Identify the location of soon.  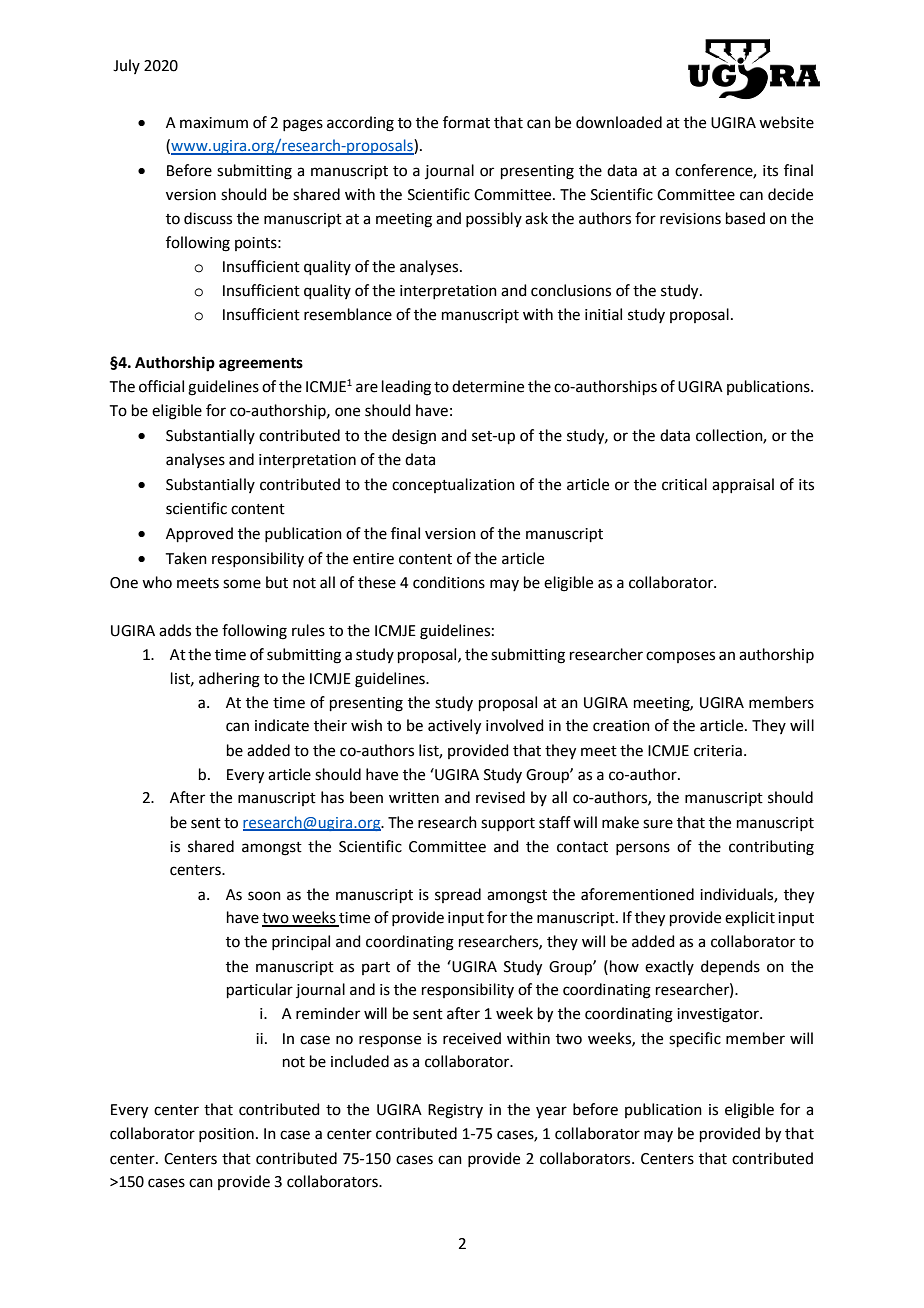
(264, 896).
